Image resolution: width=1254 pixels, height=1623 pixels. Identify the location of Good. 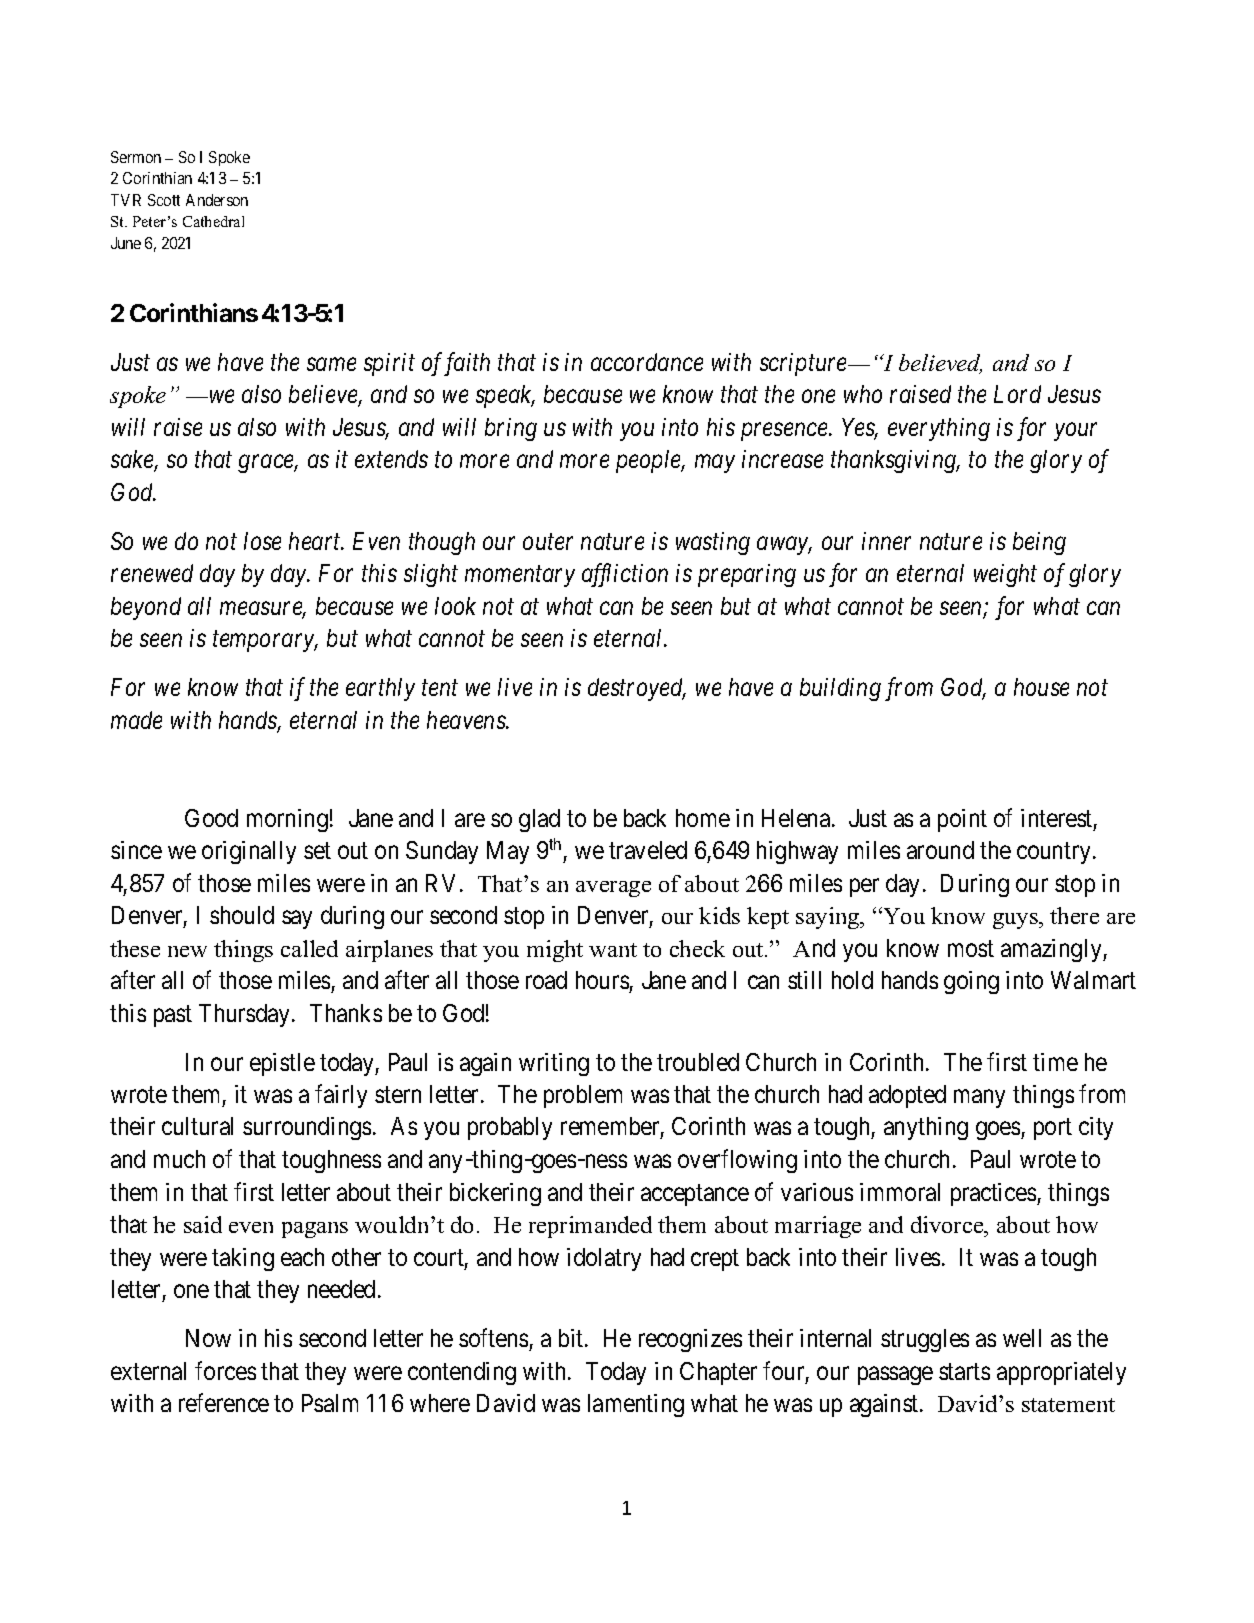
(211, 818).
